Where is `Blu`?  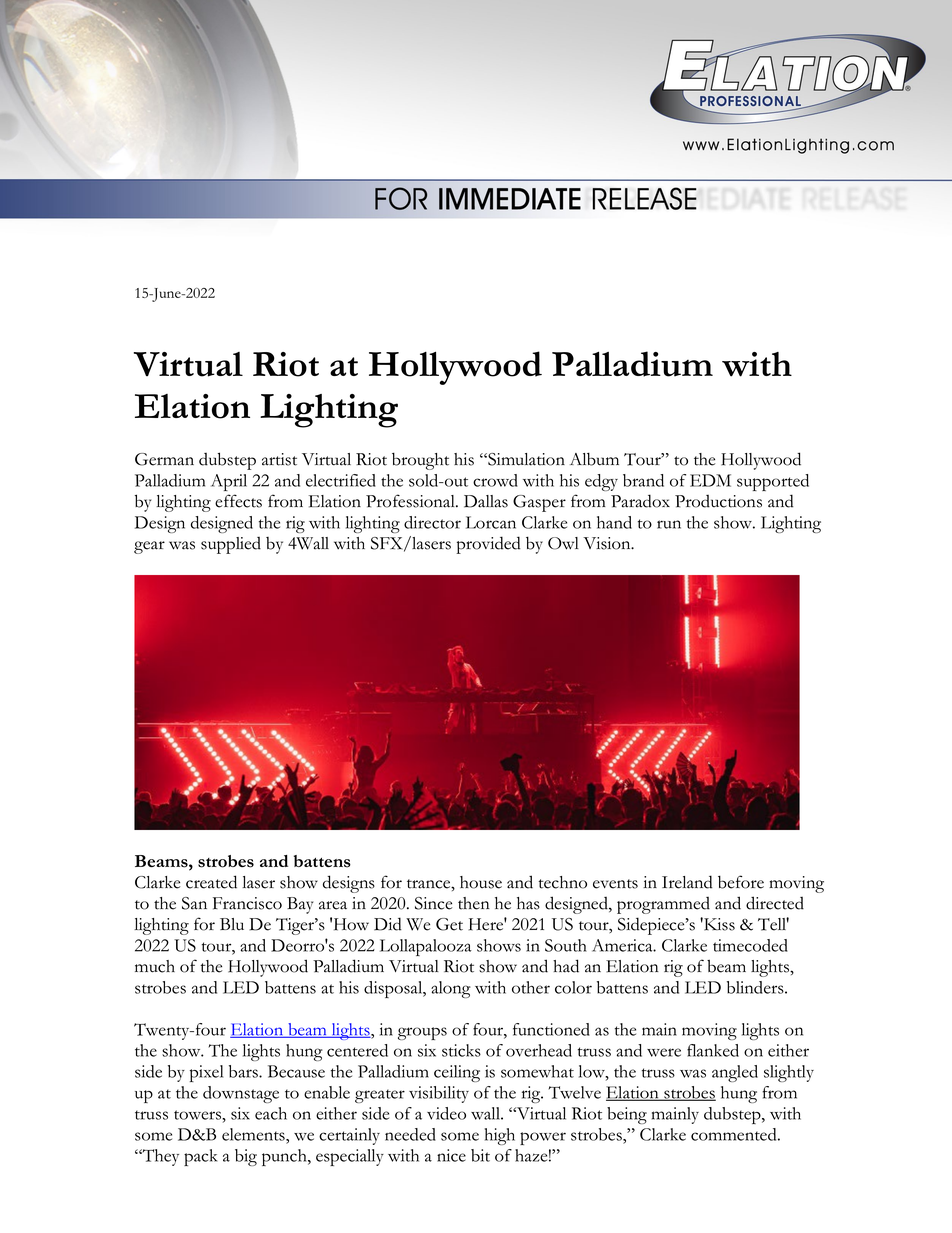 Blu is located at coordinates (232, 924).
